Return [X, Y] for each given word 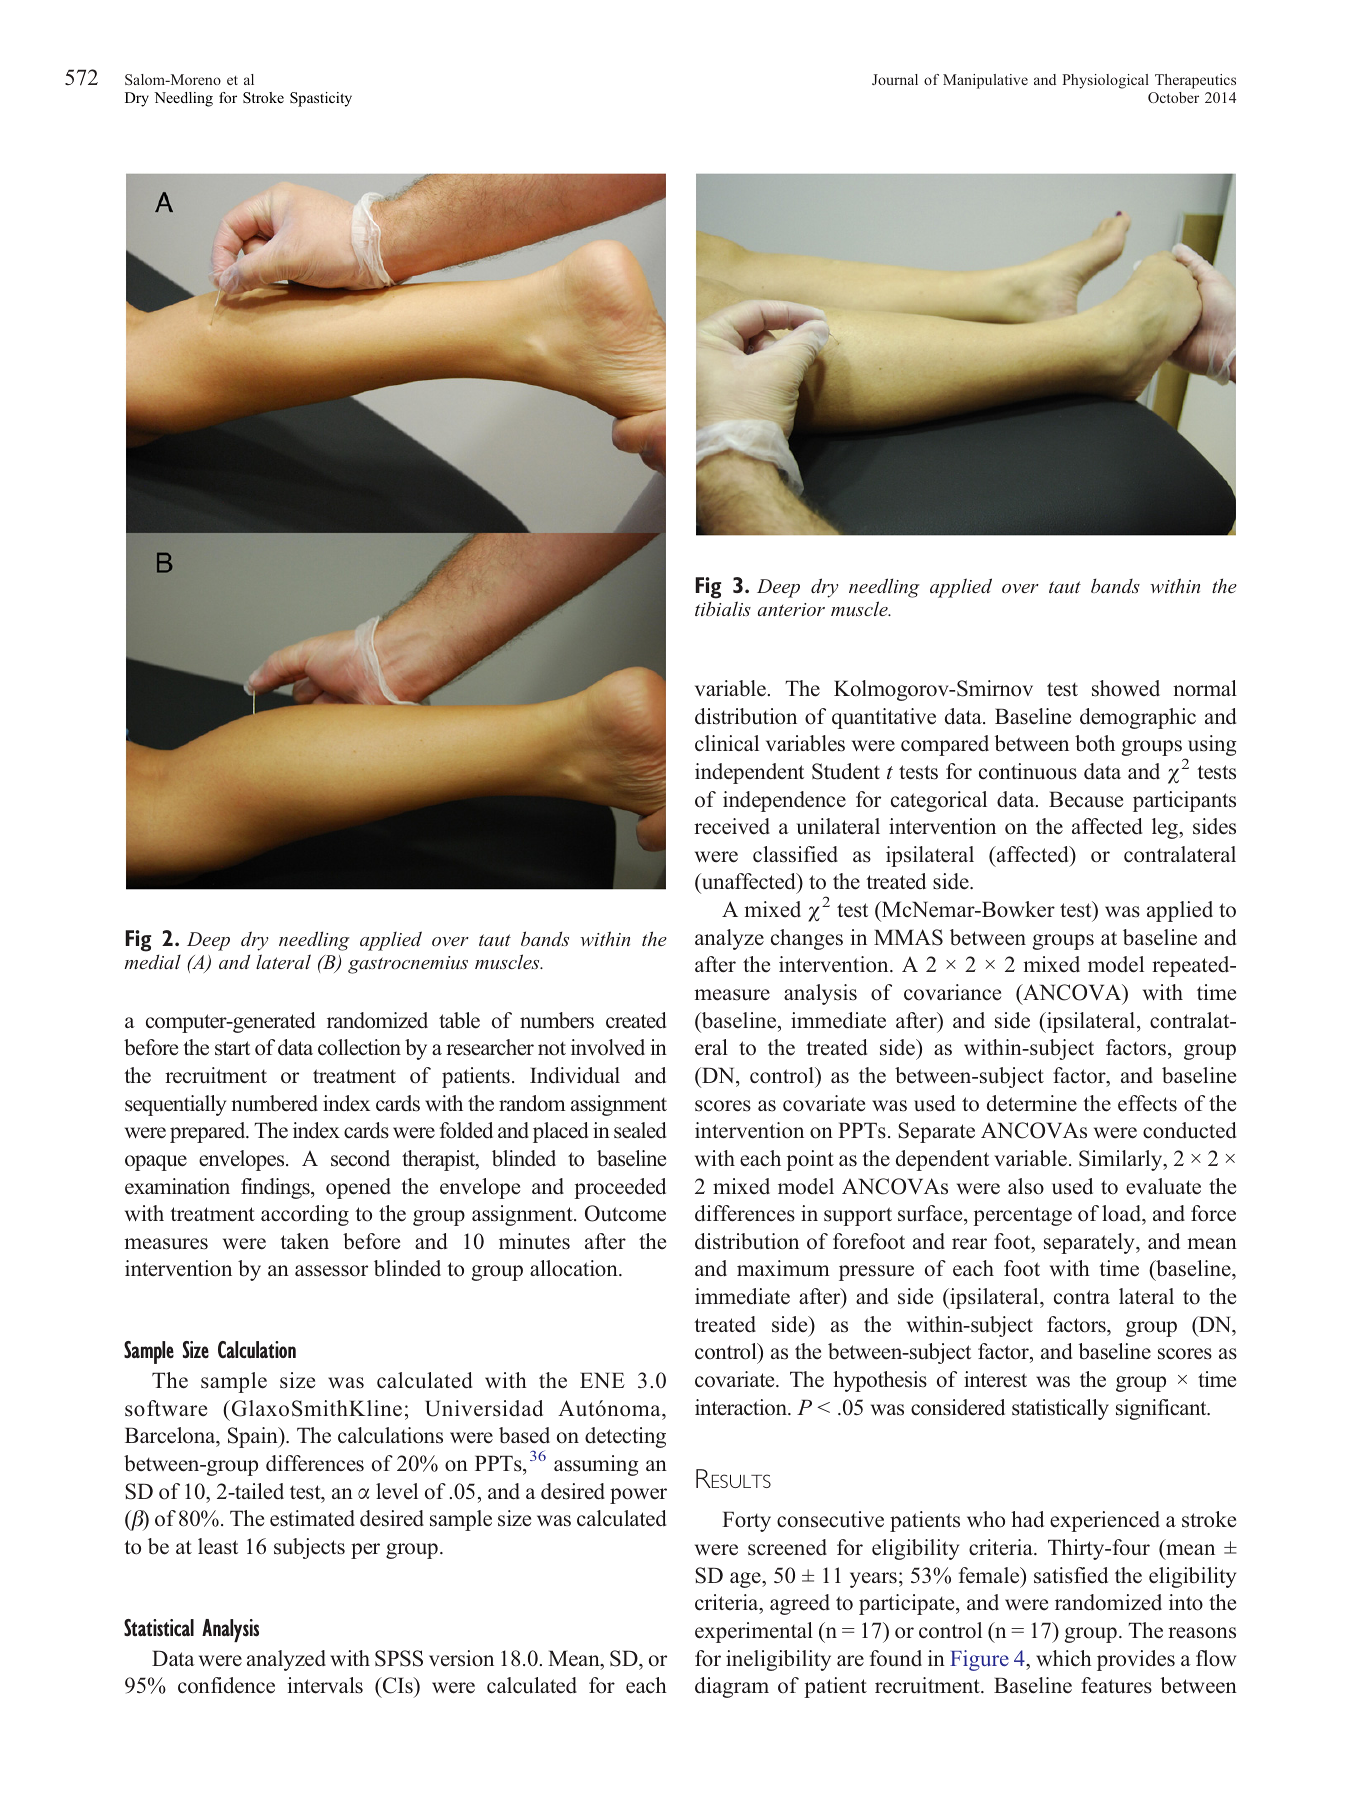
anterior [791, 609]
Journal [895, 79]
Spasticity [321, 99]
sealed [640, 1130]
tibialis [723, 608]
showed [1126, 688]
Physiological [1105, 81]
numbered [274, 1103]
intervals [325, 1685]
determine [1032, 1103]
